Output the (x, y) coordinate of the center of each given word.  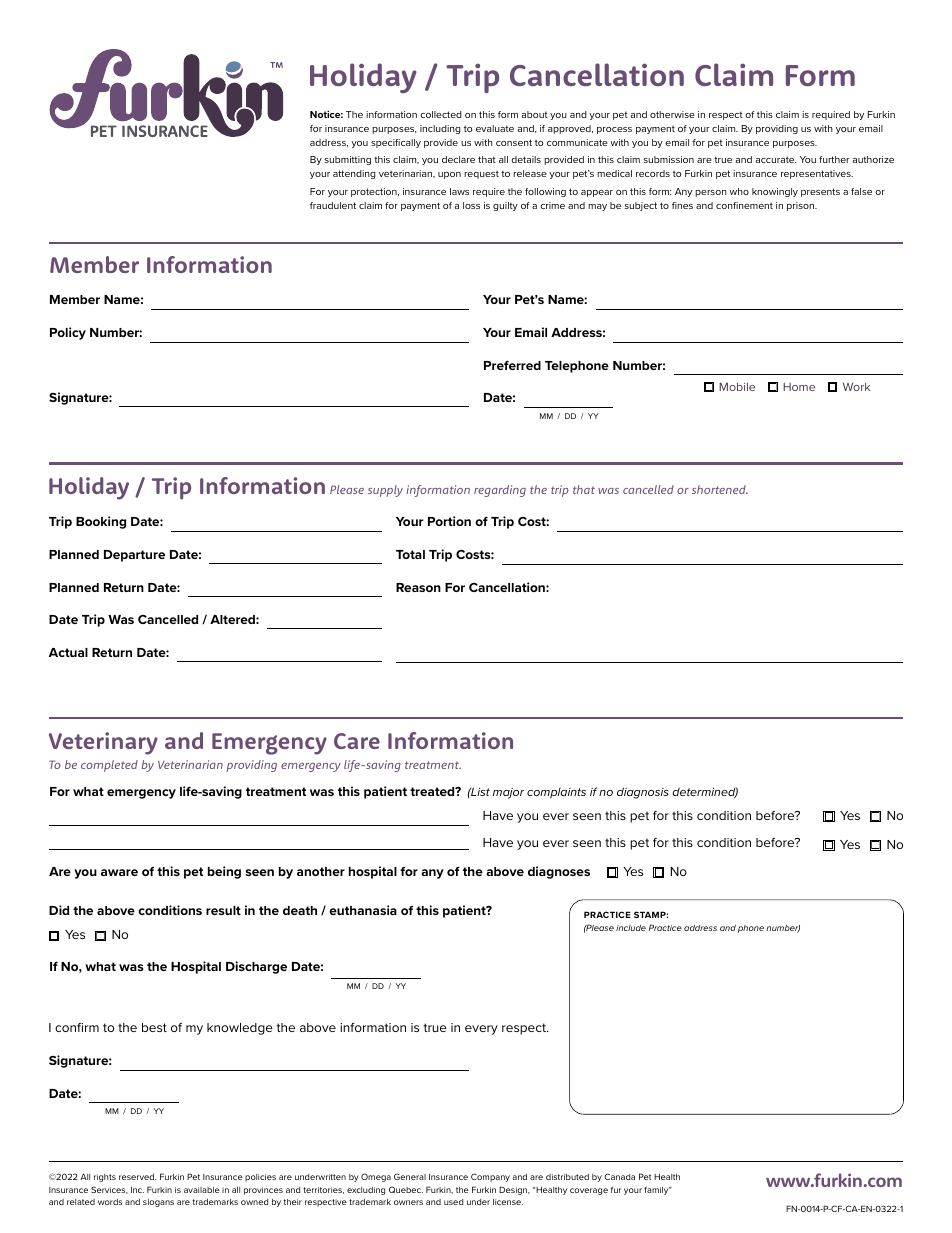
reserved (138, 1177)
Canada (619, 1176)
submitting (347, 160)
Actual (68, 652)
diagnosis (643, 793)
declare (458, 159)
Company (490, 1177)
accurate (775, 159)
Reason (418, 587)
